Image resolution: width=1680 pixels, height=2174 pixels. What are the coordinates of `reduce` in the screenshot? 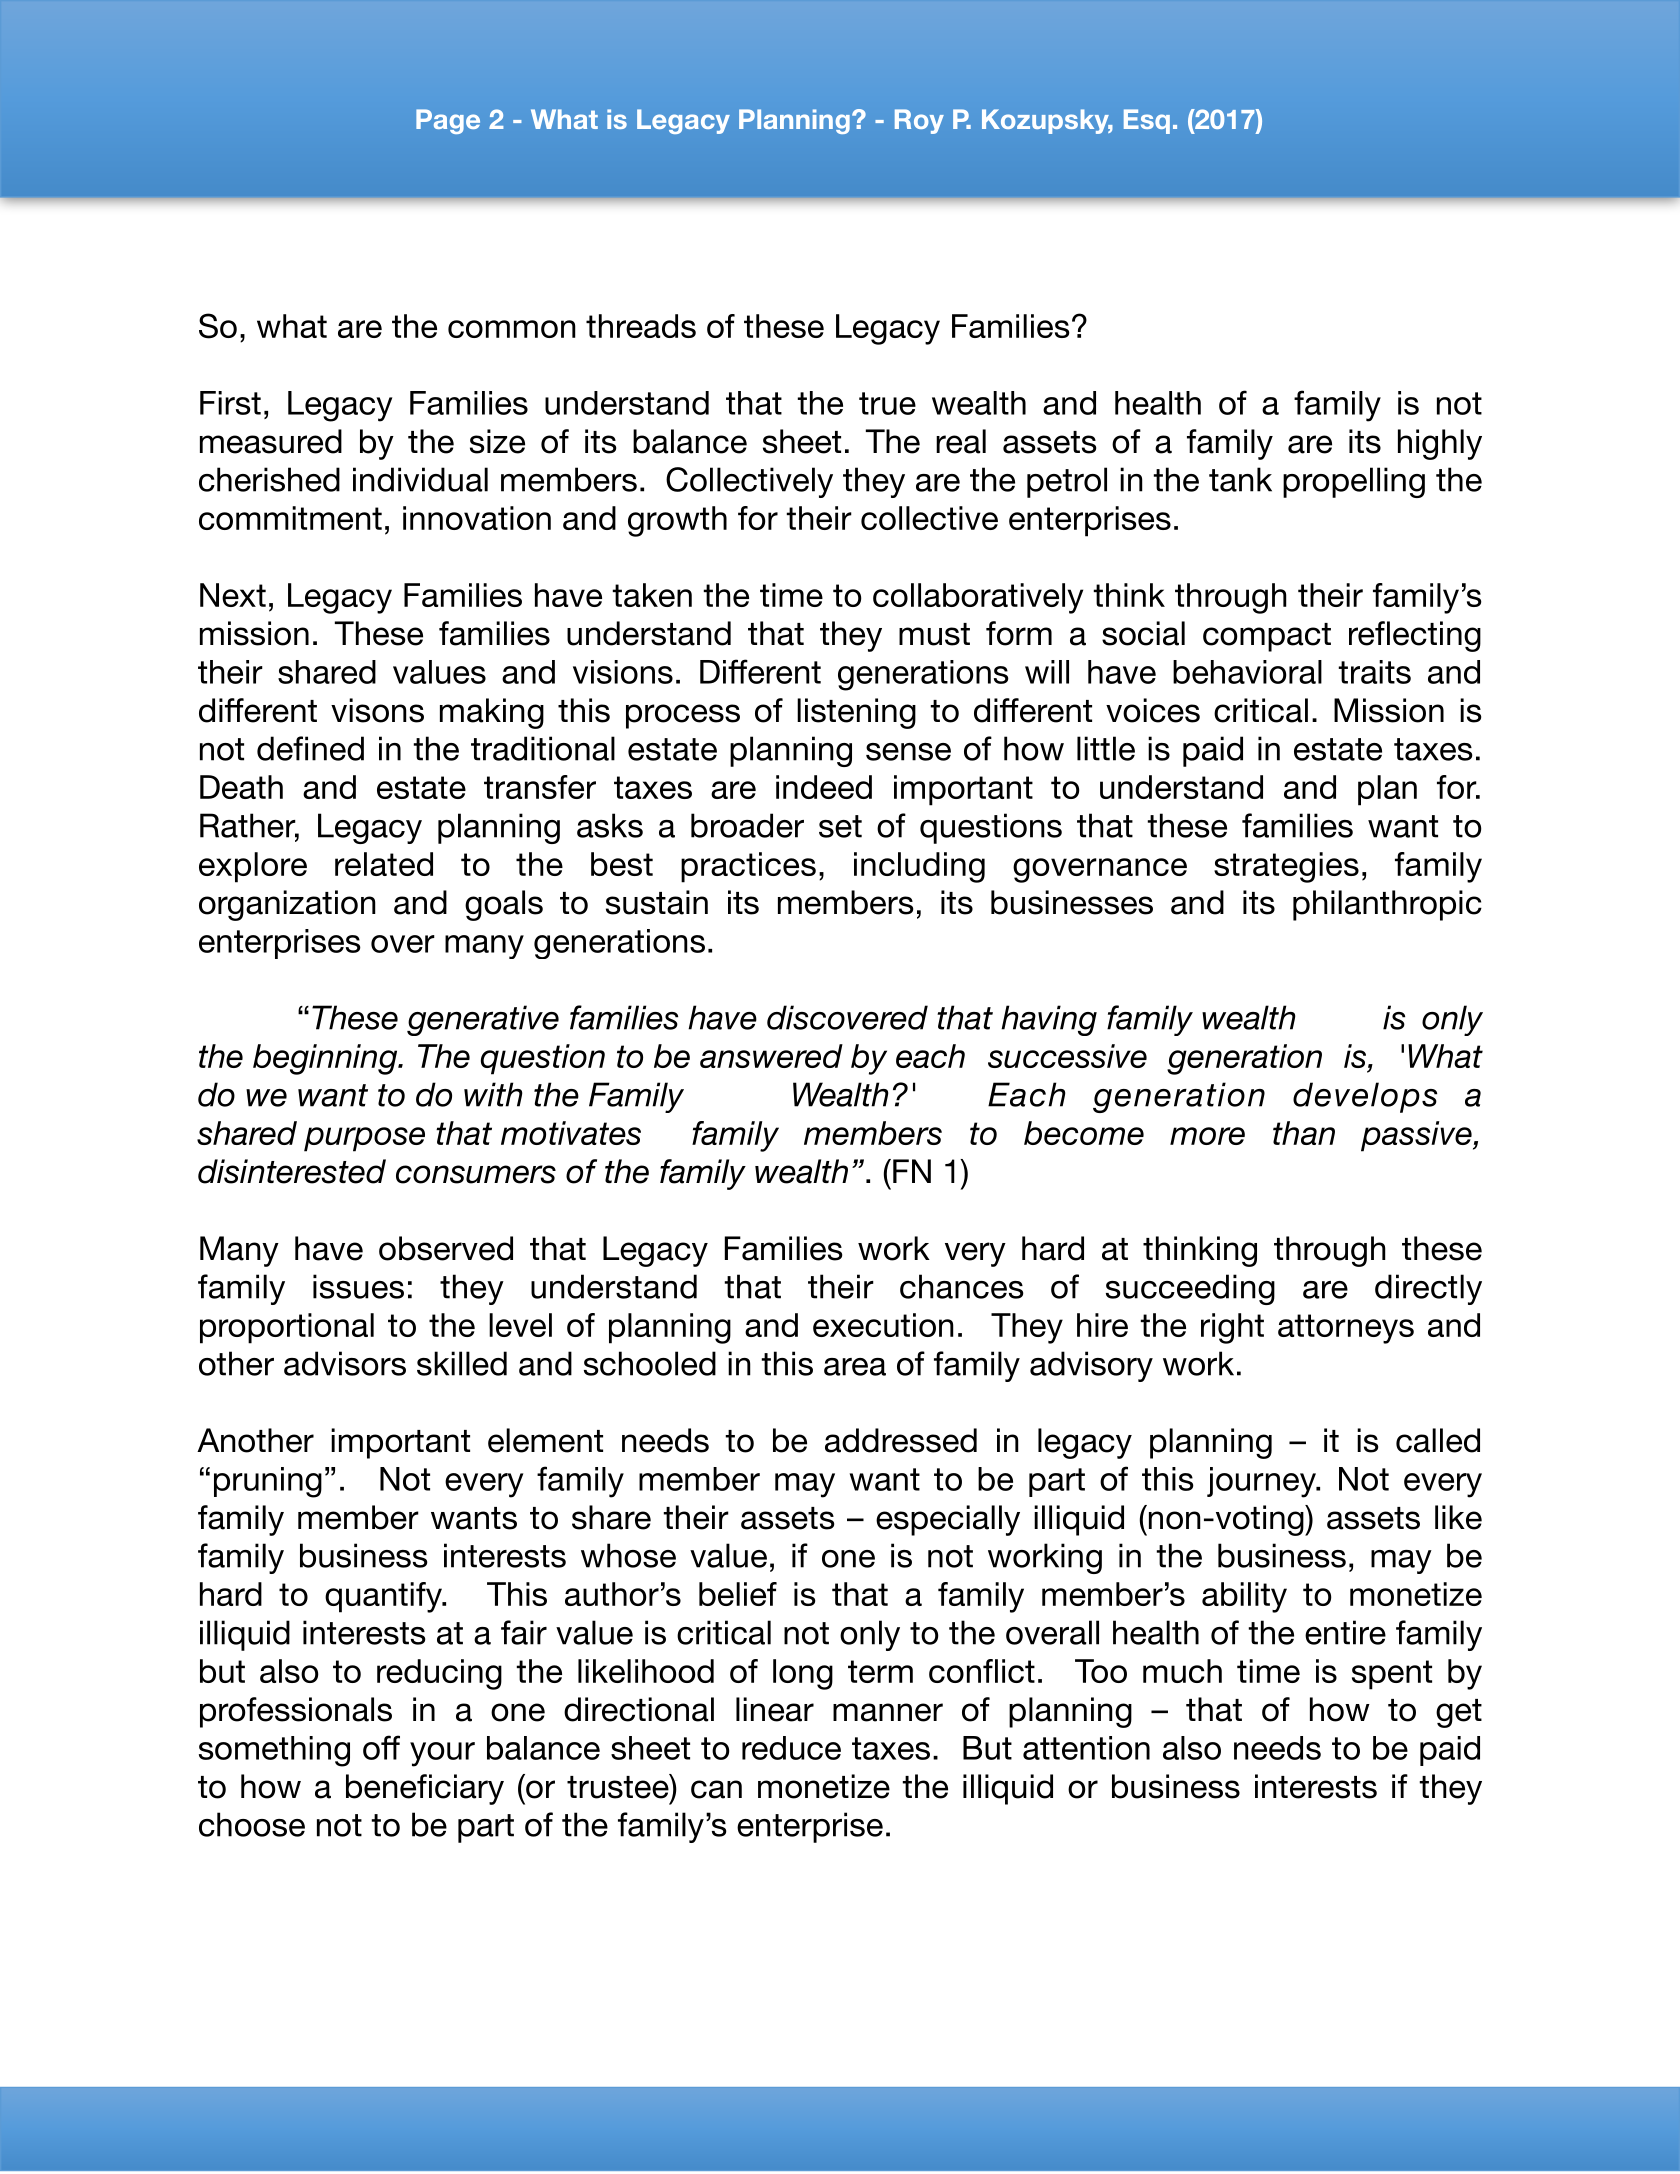 It's located at (791, 1748).
